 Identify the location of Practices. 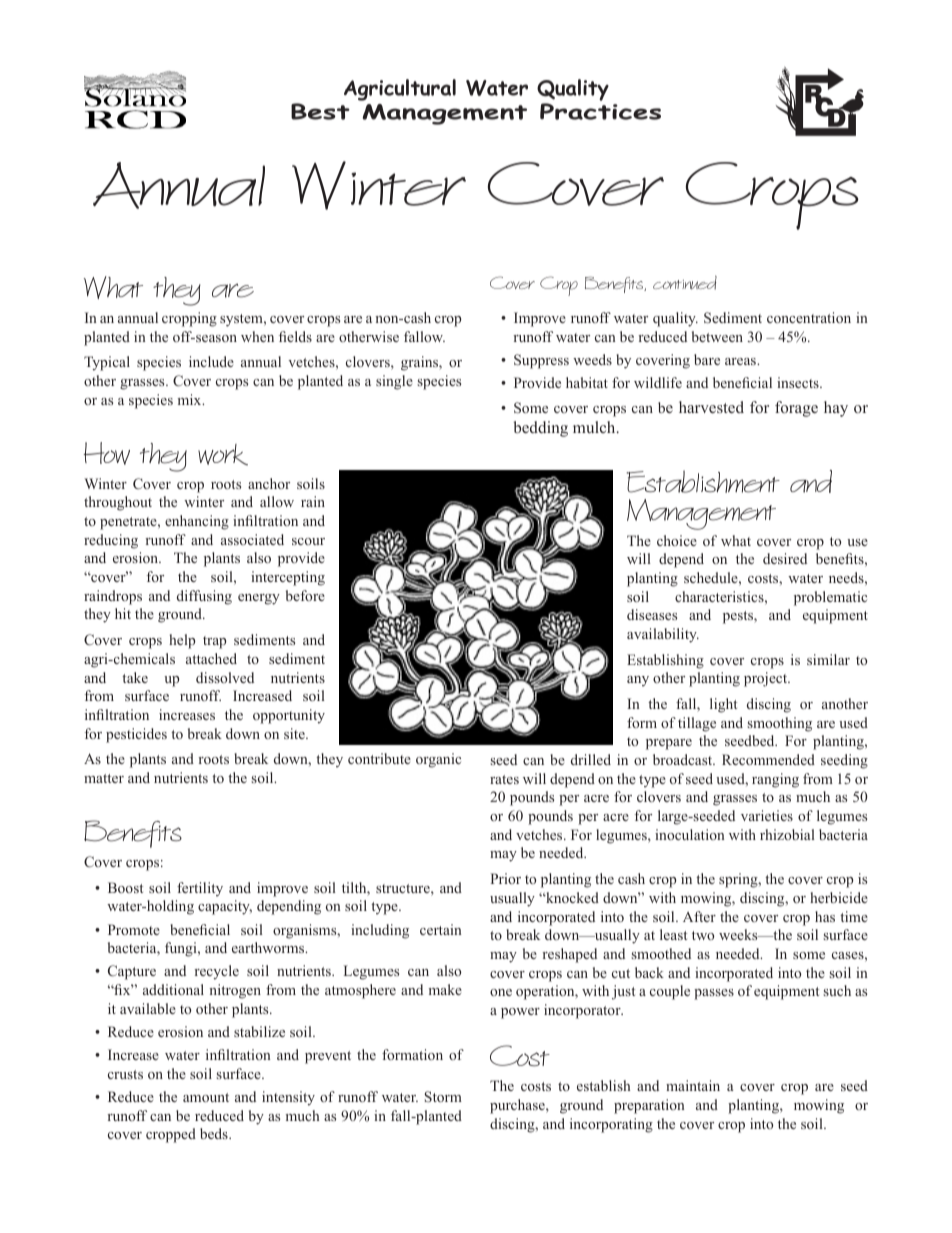
(600, 111).
